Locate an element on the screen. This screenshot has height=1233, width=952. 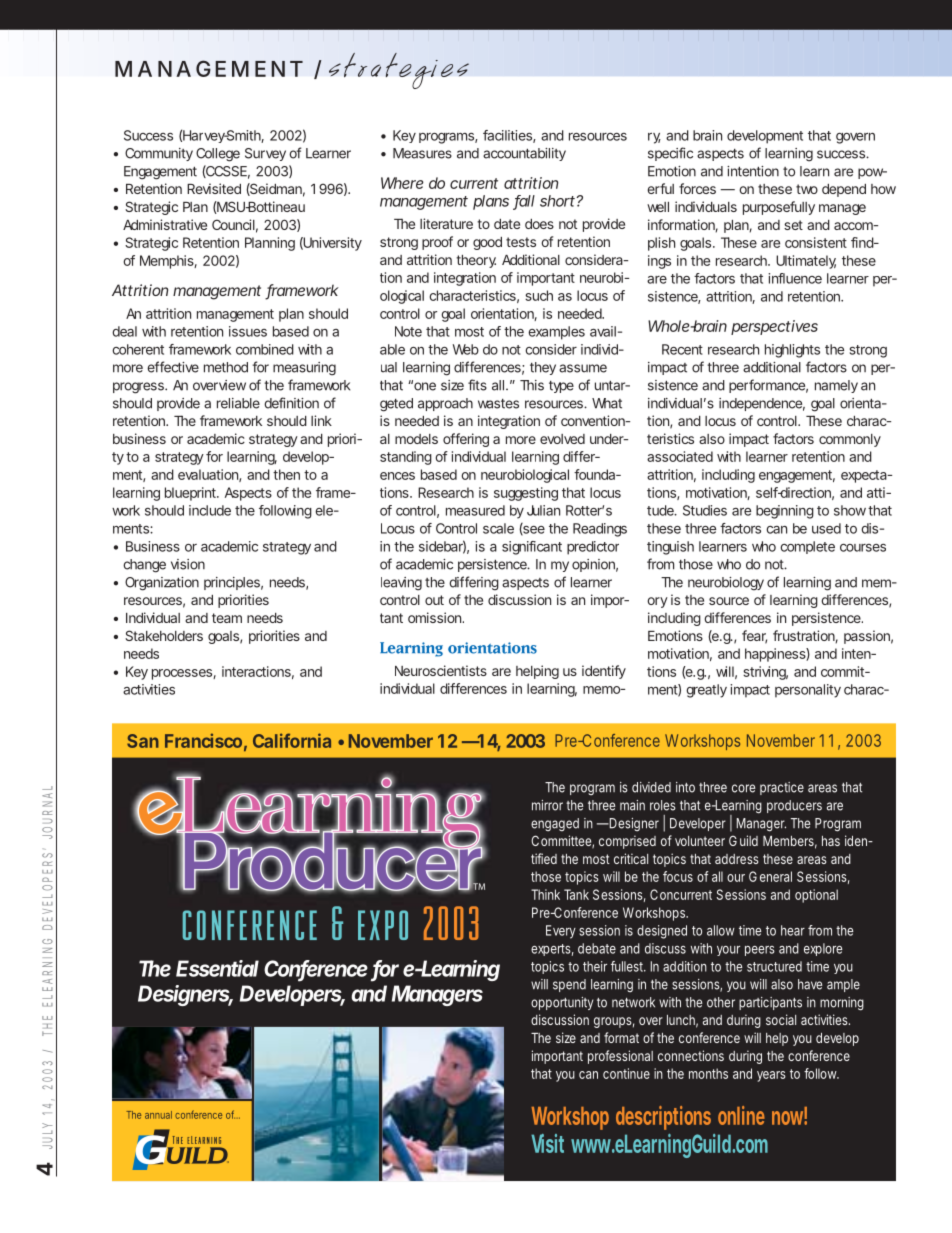
method is located at coordinates (226, 367).
